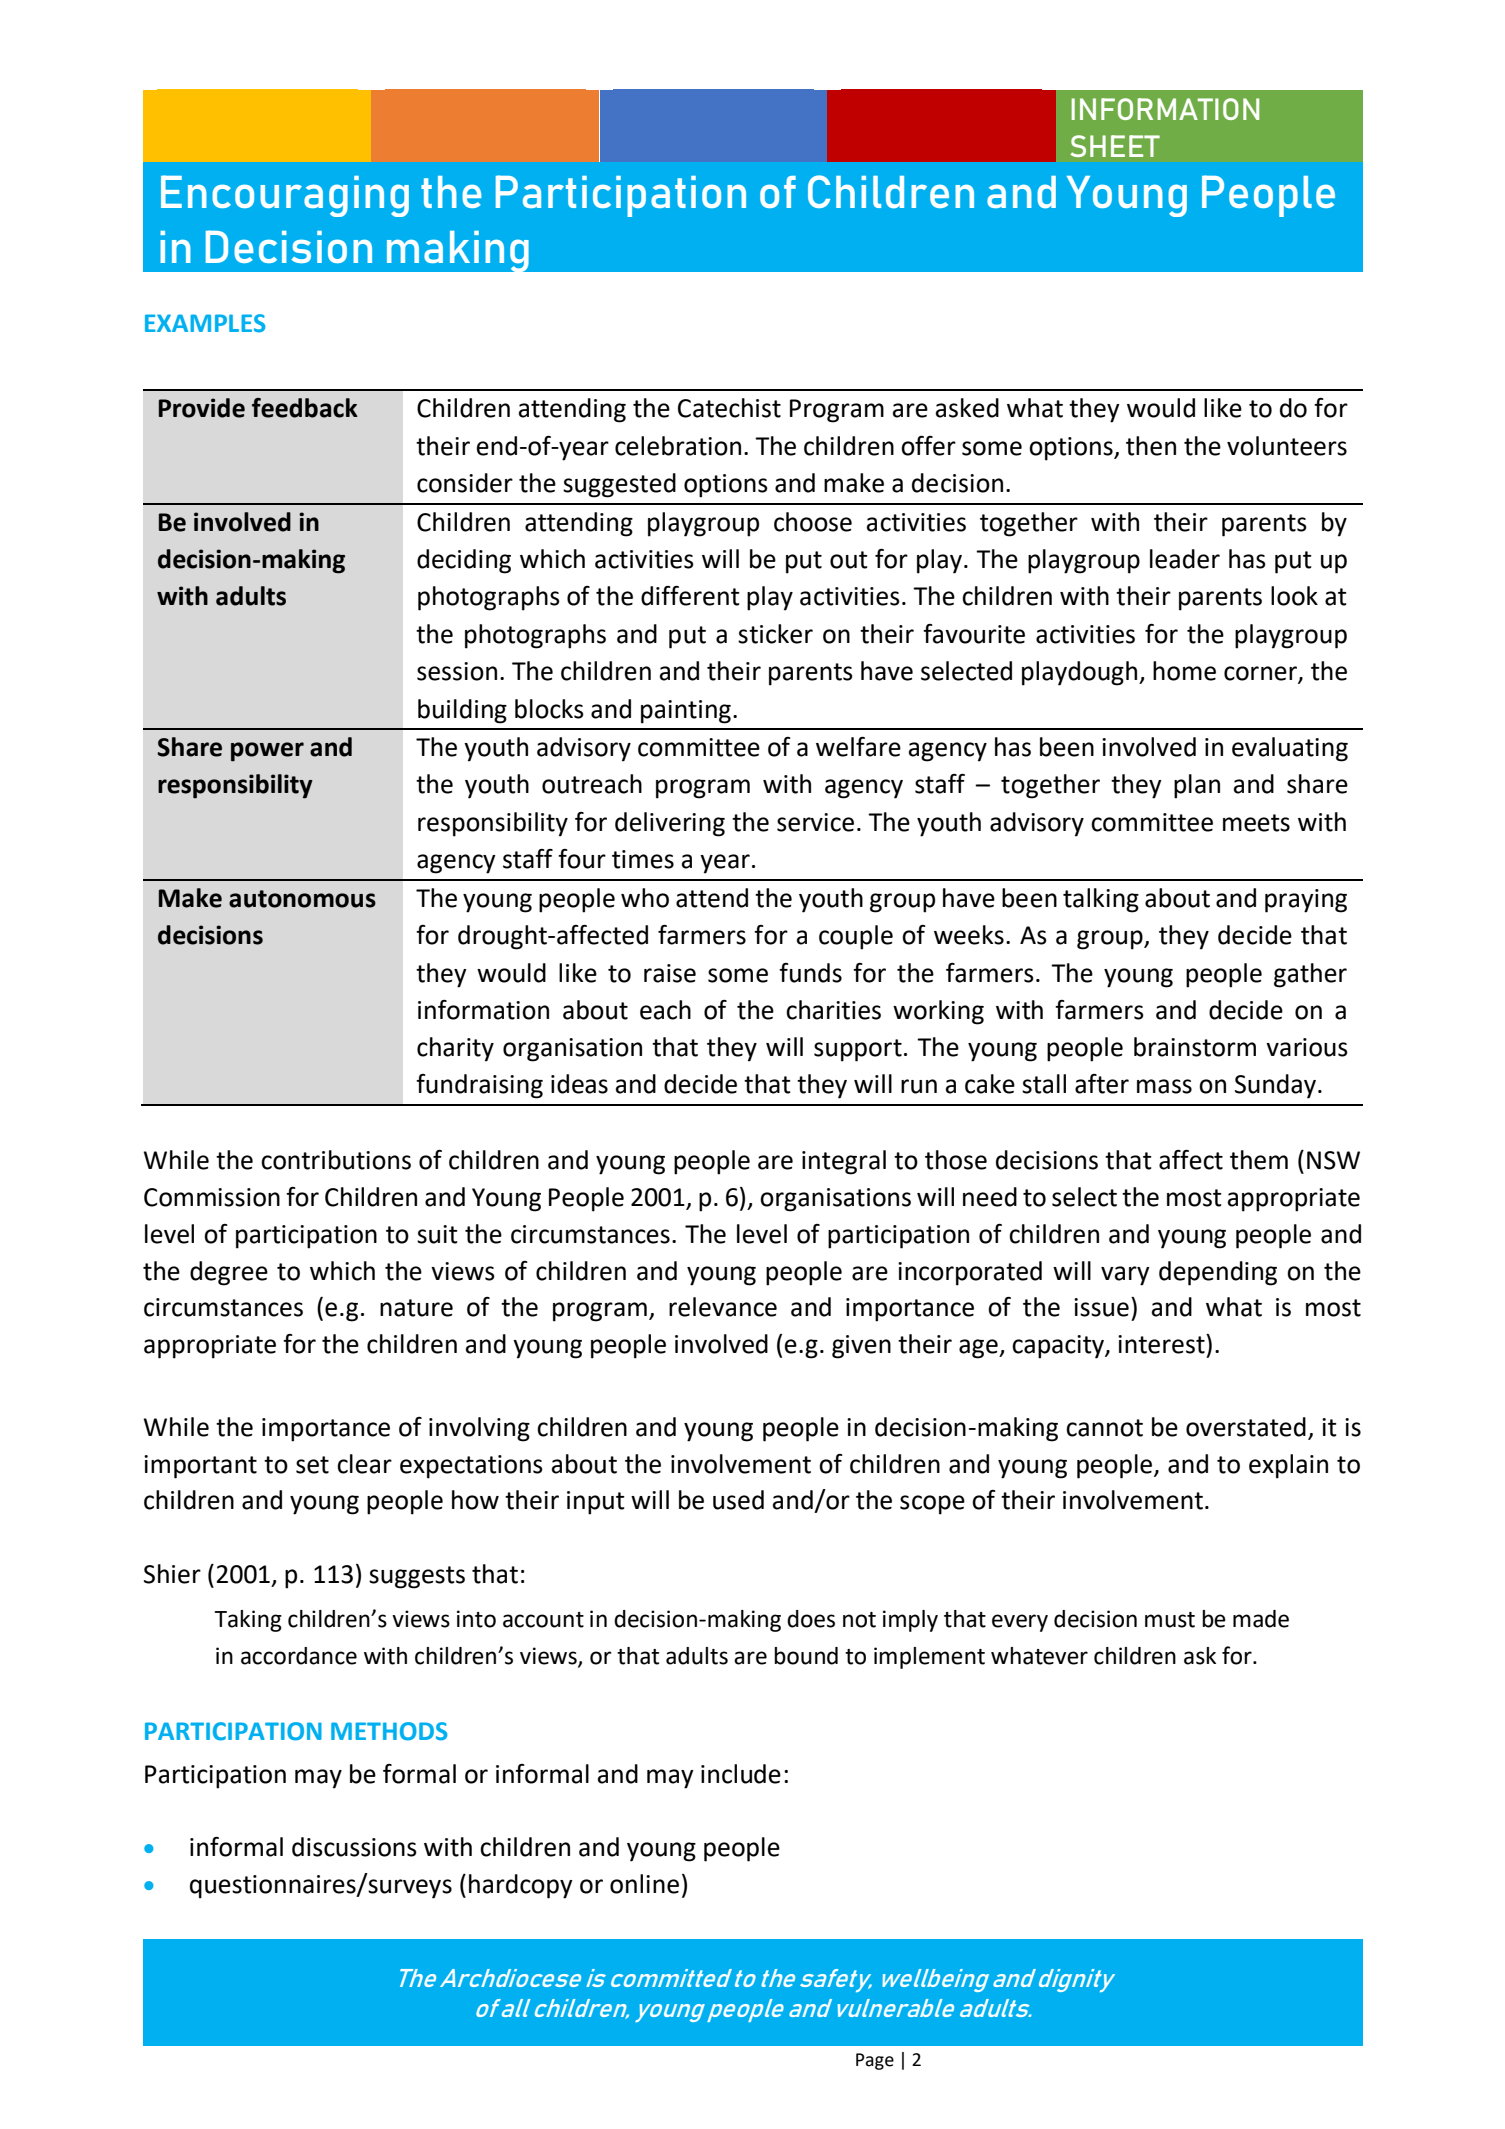  I want to click on overstated, so click(1246, 1427).
